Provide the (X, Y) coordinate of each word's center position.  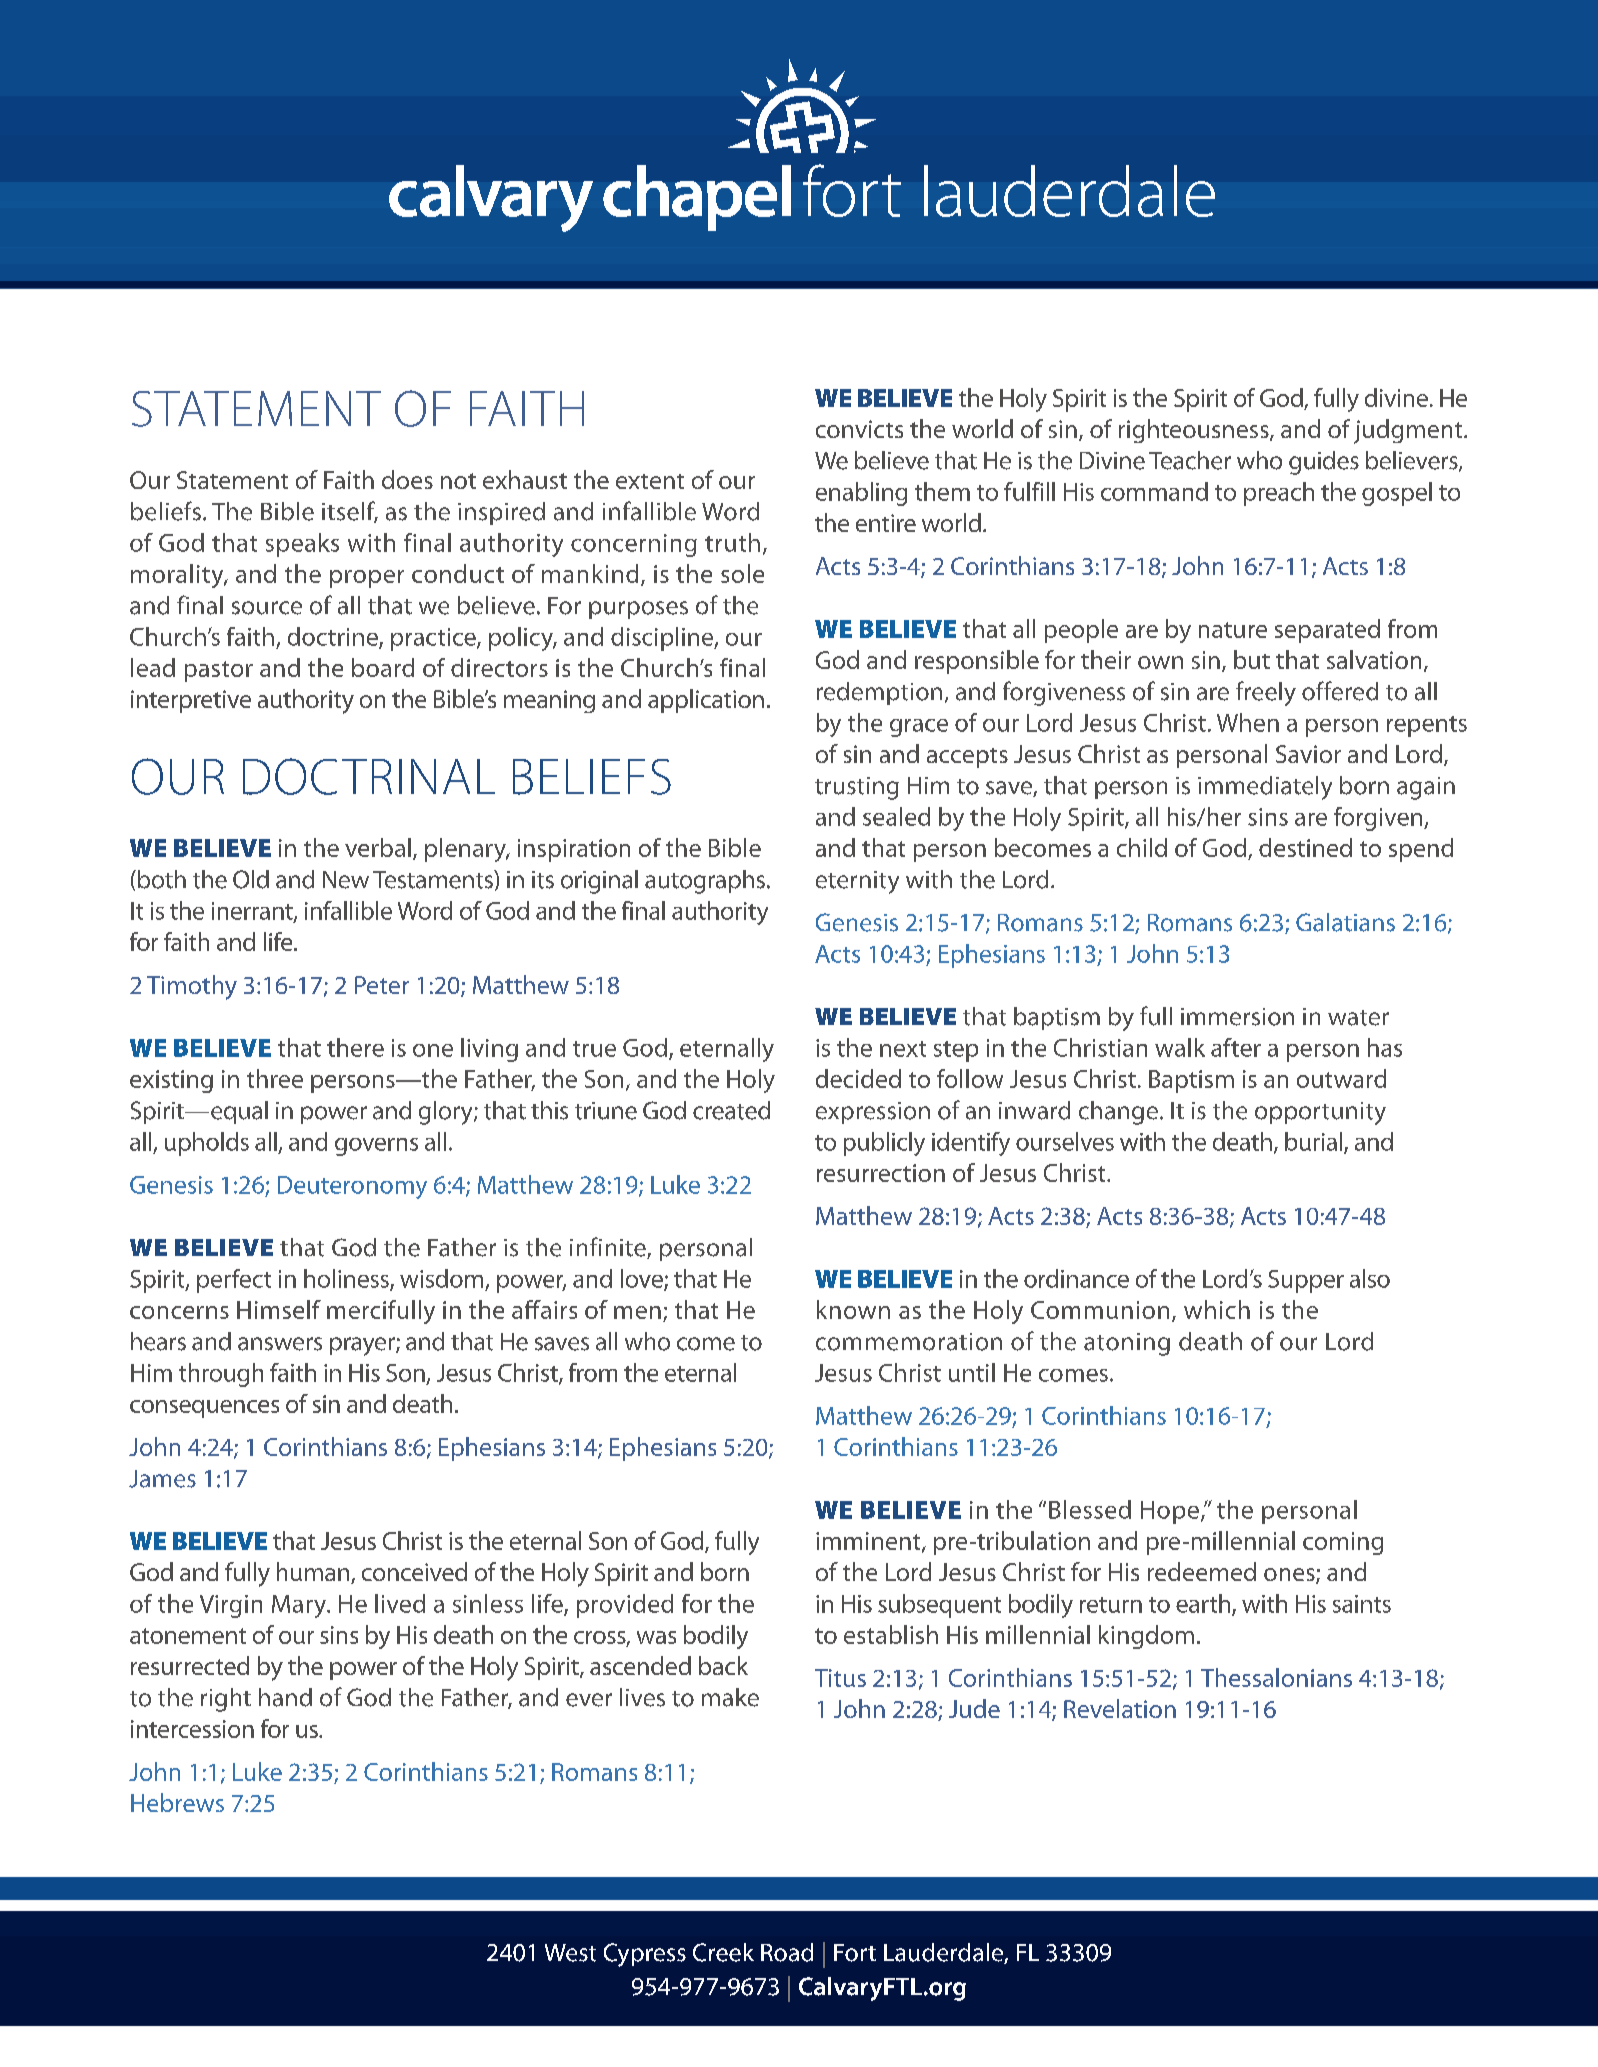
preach (1279, 494)
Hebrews (177, 1802)
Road (787, 1952)
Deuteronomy (352, 1187)
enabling (861, 494)
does (407, 479)
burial (1315, 1142)
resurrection (881, 1173)
